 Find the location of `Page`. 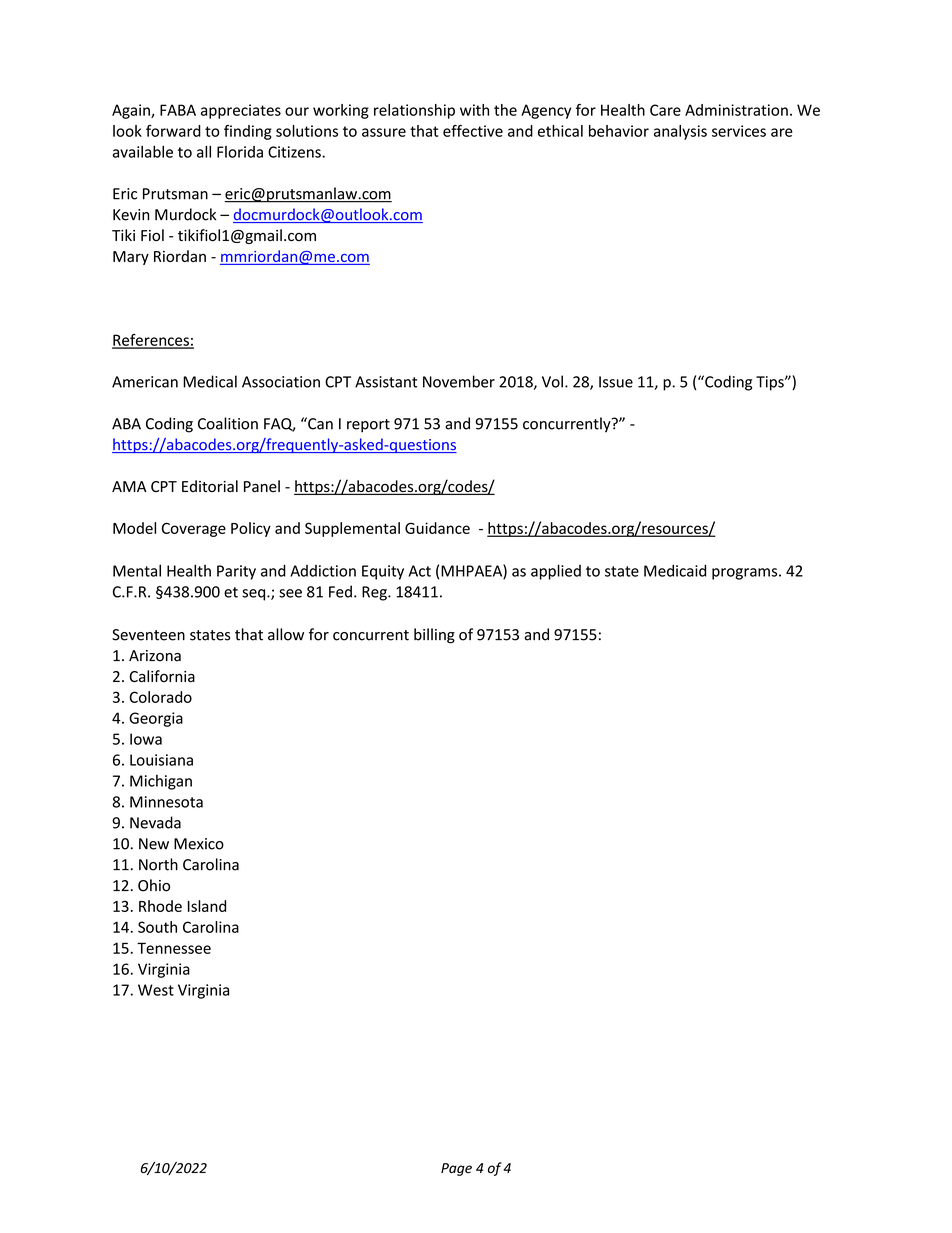

Page is located at coordinates (456, 1169).
